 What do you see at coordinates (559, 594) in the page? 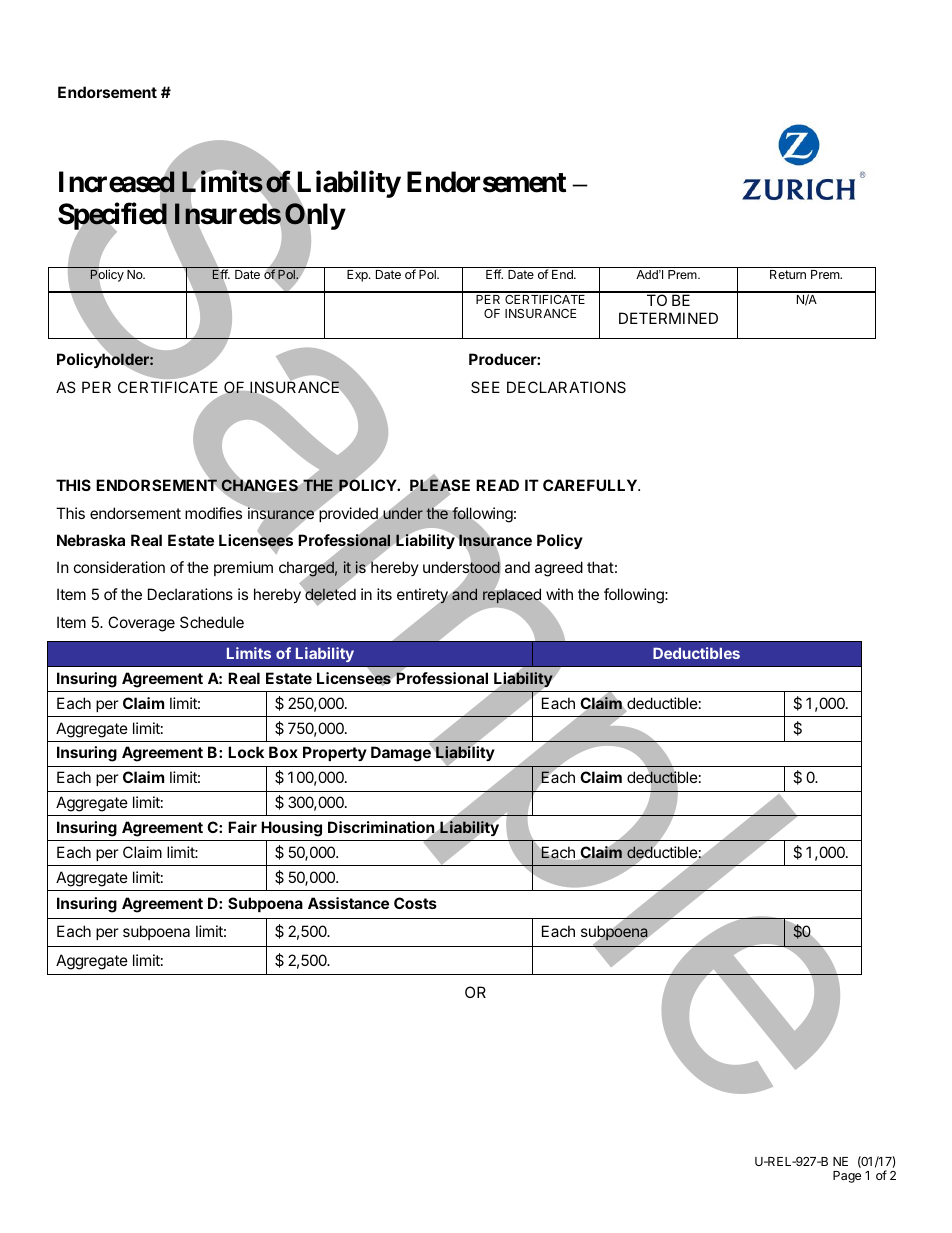
I see `with` at bounding box center [559, 594].
